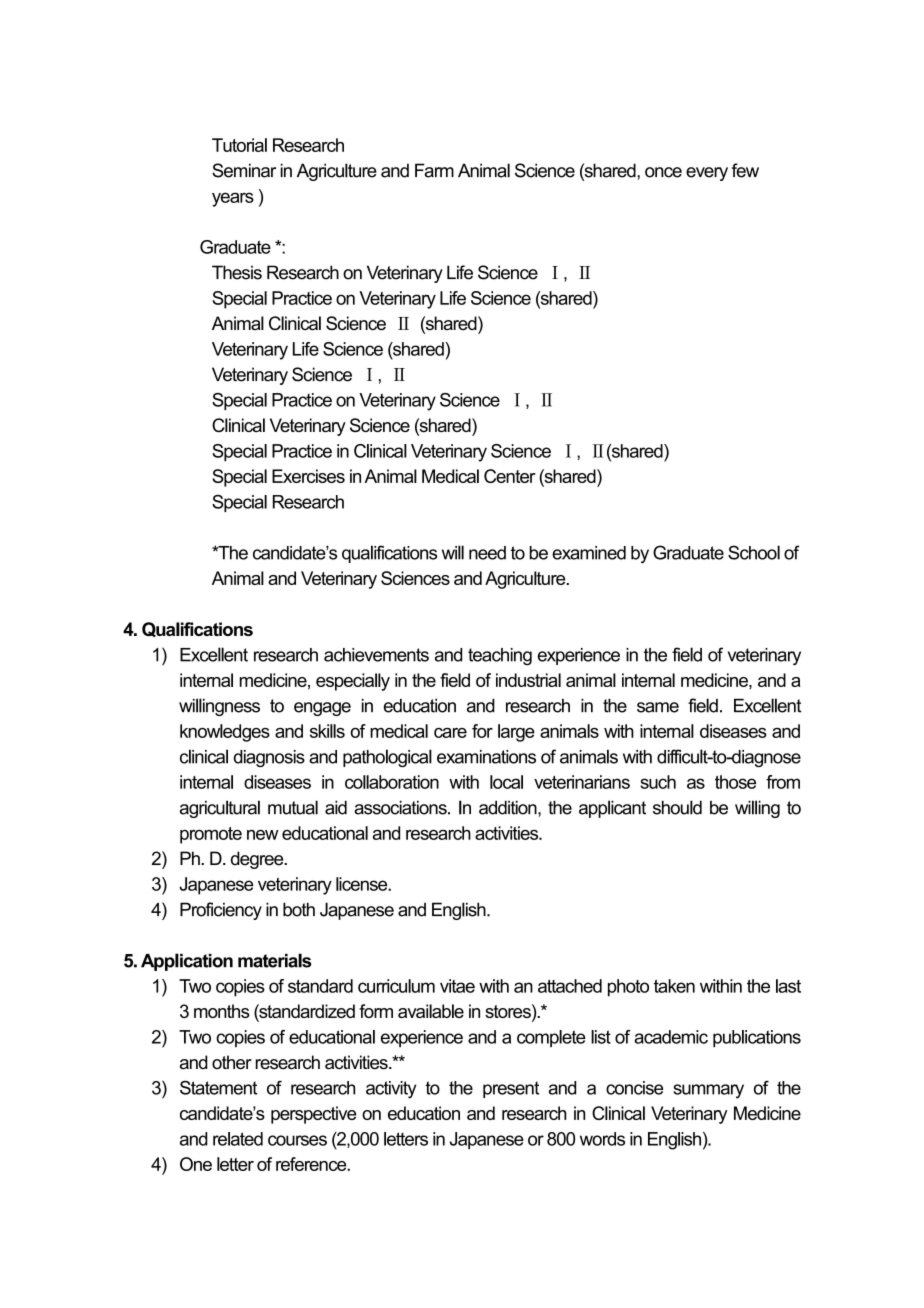  Describe the element at coordinates (707, 174) in the screenshot. I see `every` at that location.
